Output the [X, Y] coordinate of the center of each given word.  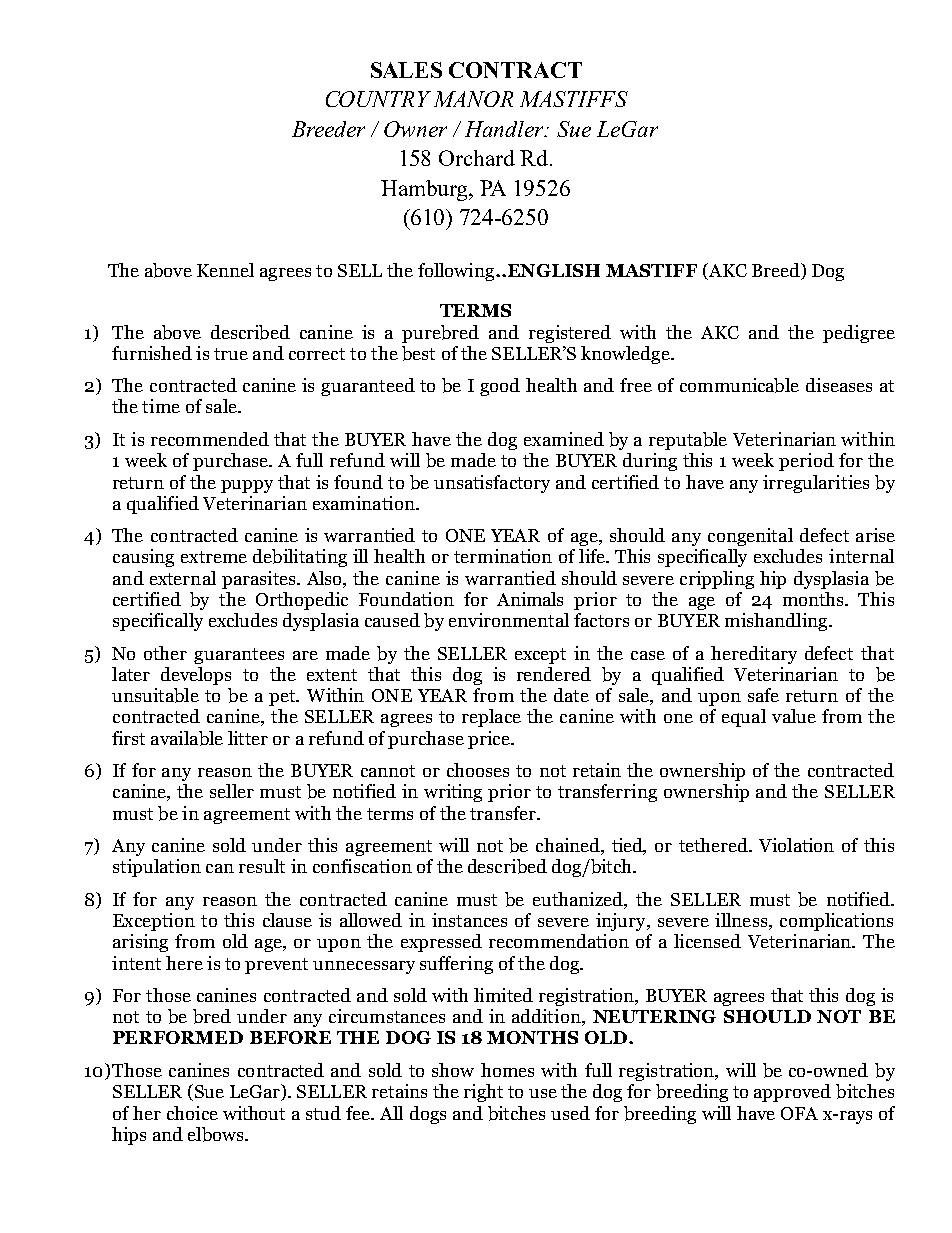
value [794, 716]
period [806, 462]
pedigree [859, 334]
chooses [478, 770]
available [187, 738]
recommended [210, 439]
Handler [506, 129]
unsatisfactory [492, 484]
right [483, 1093]
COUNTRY [378, 99]
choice [192, 1113]
